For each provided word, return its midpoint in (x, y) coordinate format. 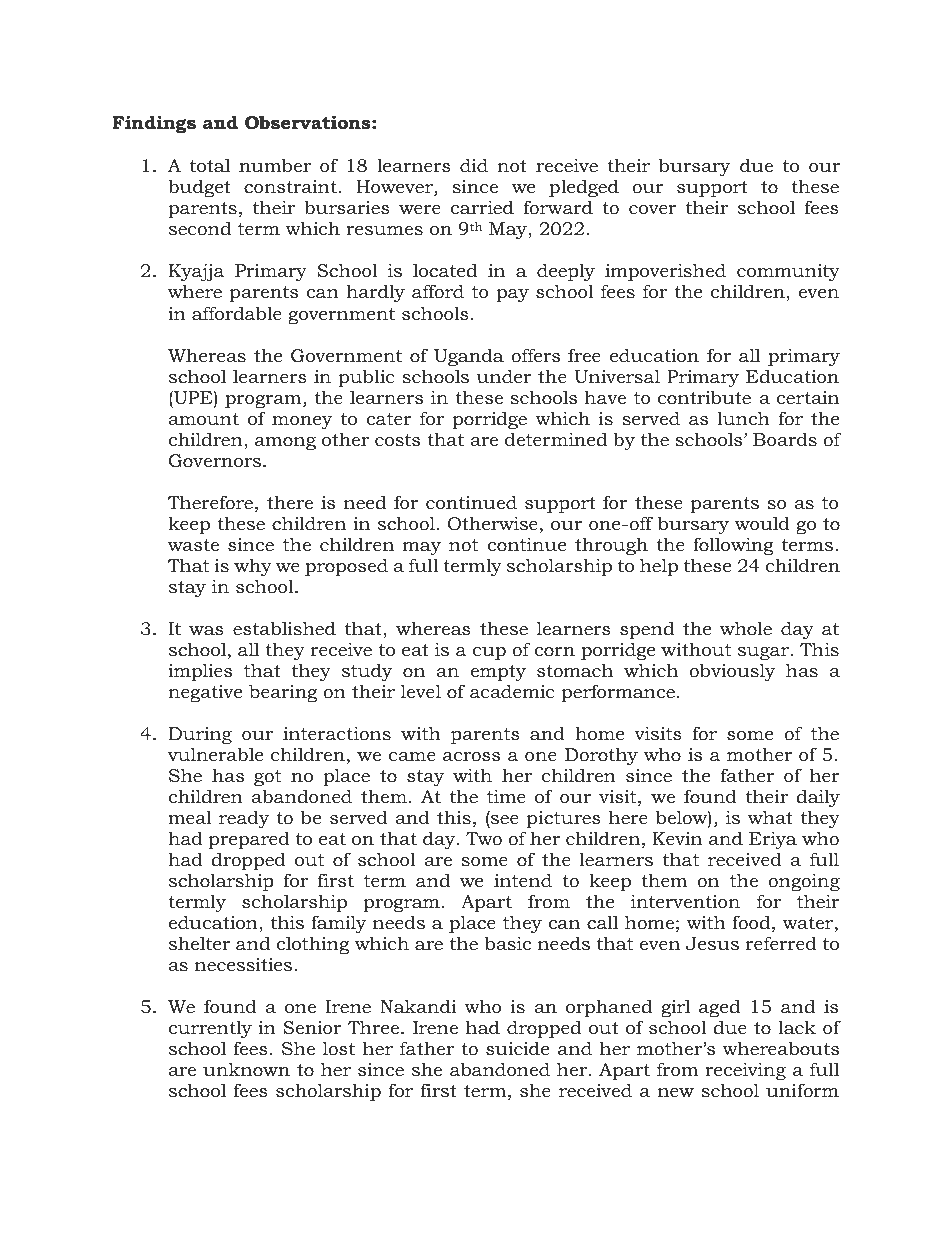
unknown (246, 1069)
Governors (215, 461)
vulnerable (215, 754)
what (770, 817)
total (210, 165)
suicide (517, 1048)
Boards (785, 439)
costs (397, 440)
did (474, 165)
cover (652, 210)
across (471, 757)
